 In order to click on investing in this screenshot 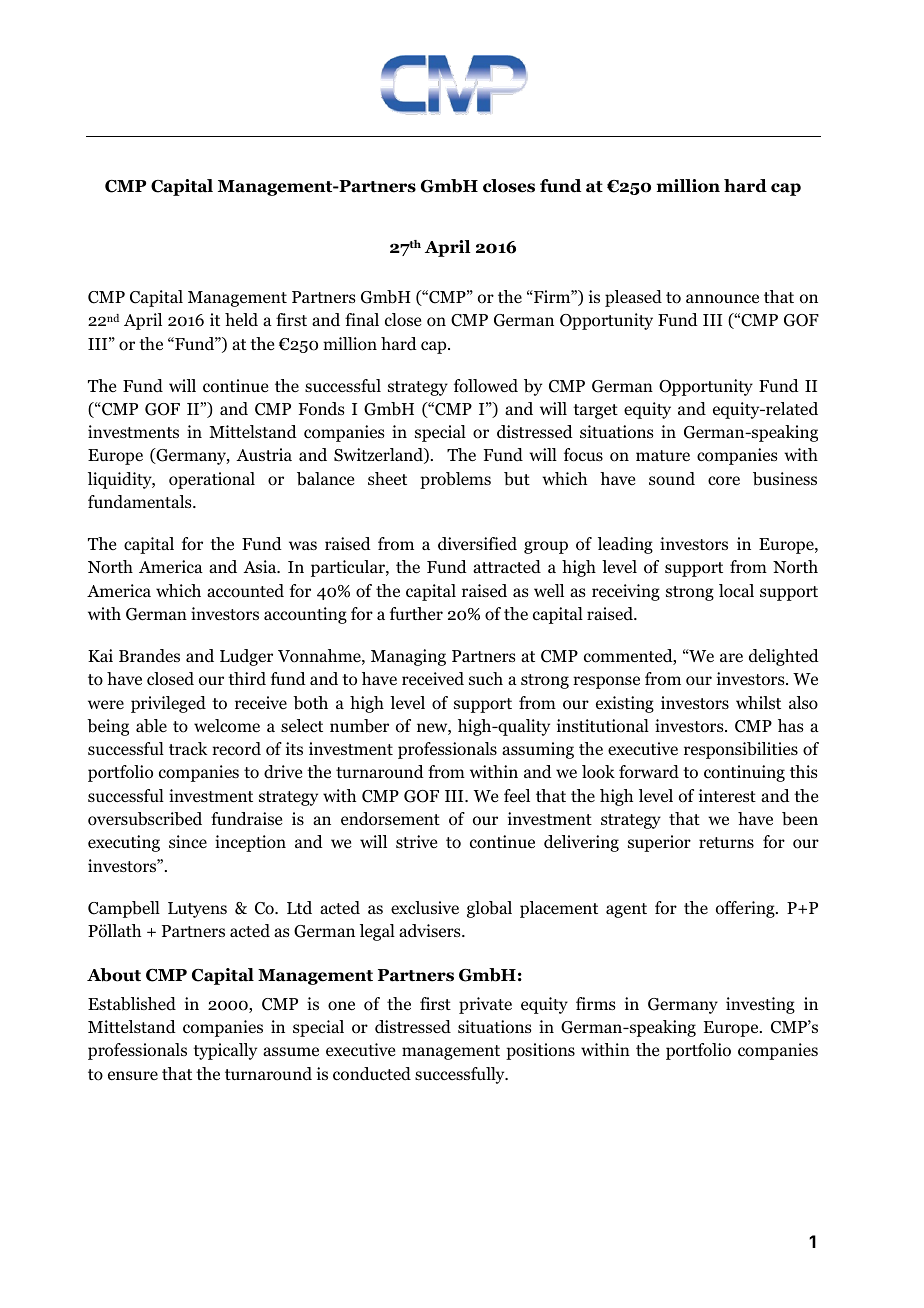, I will do `click(760, 1005)`.
